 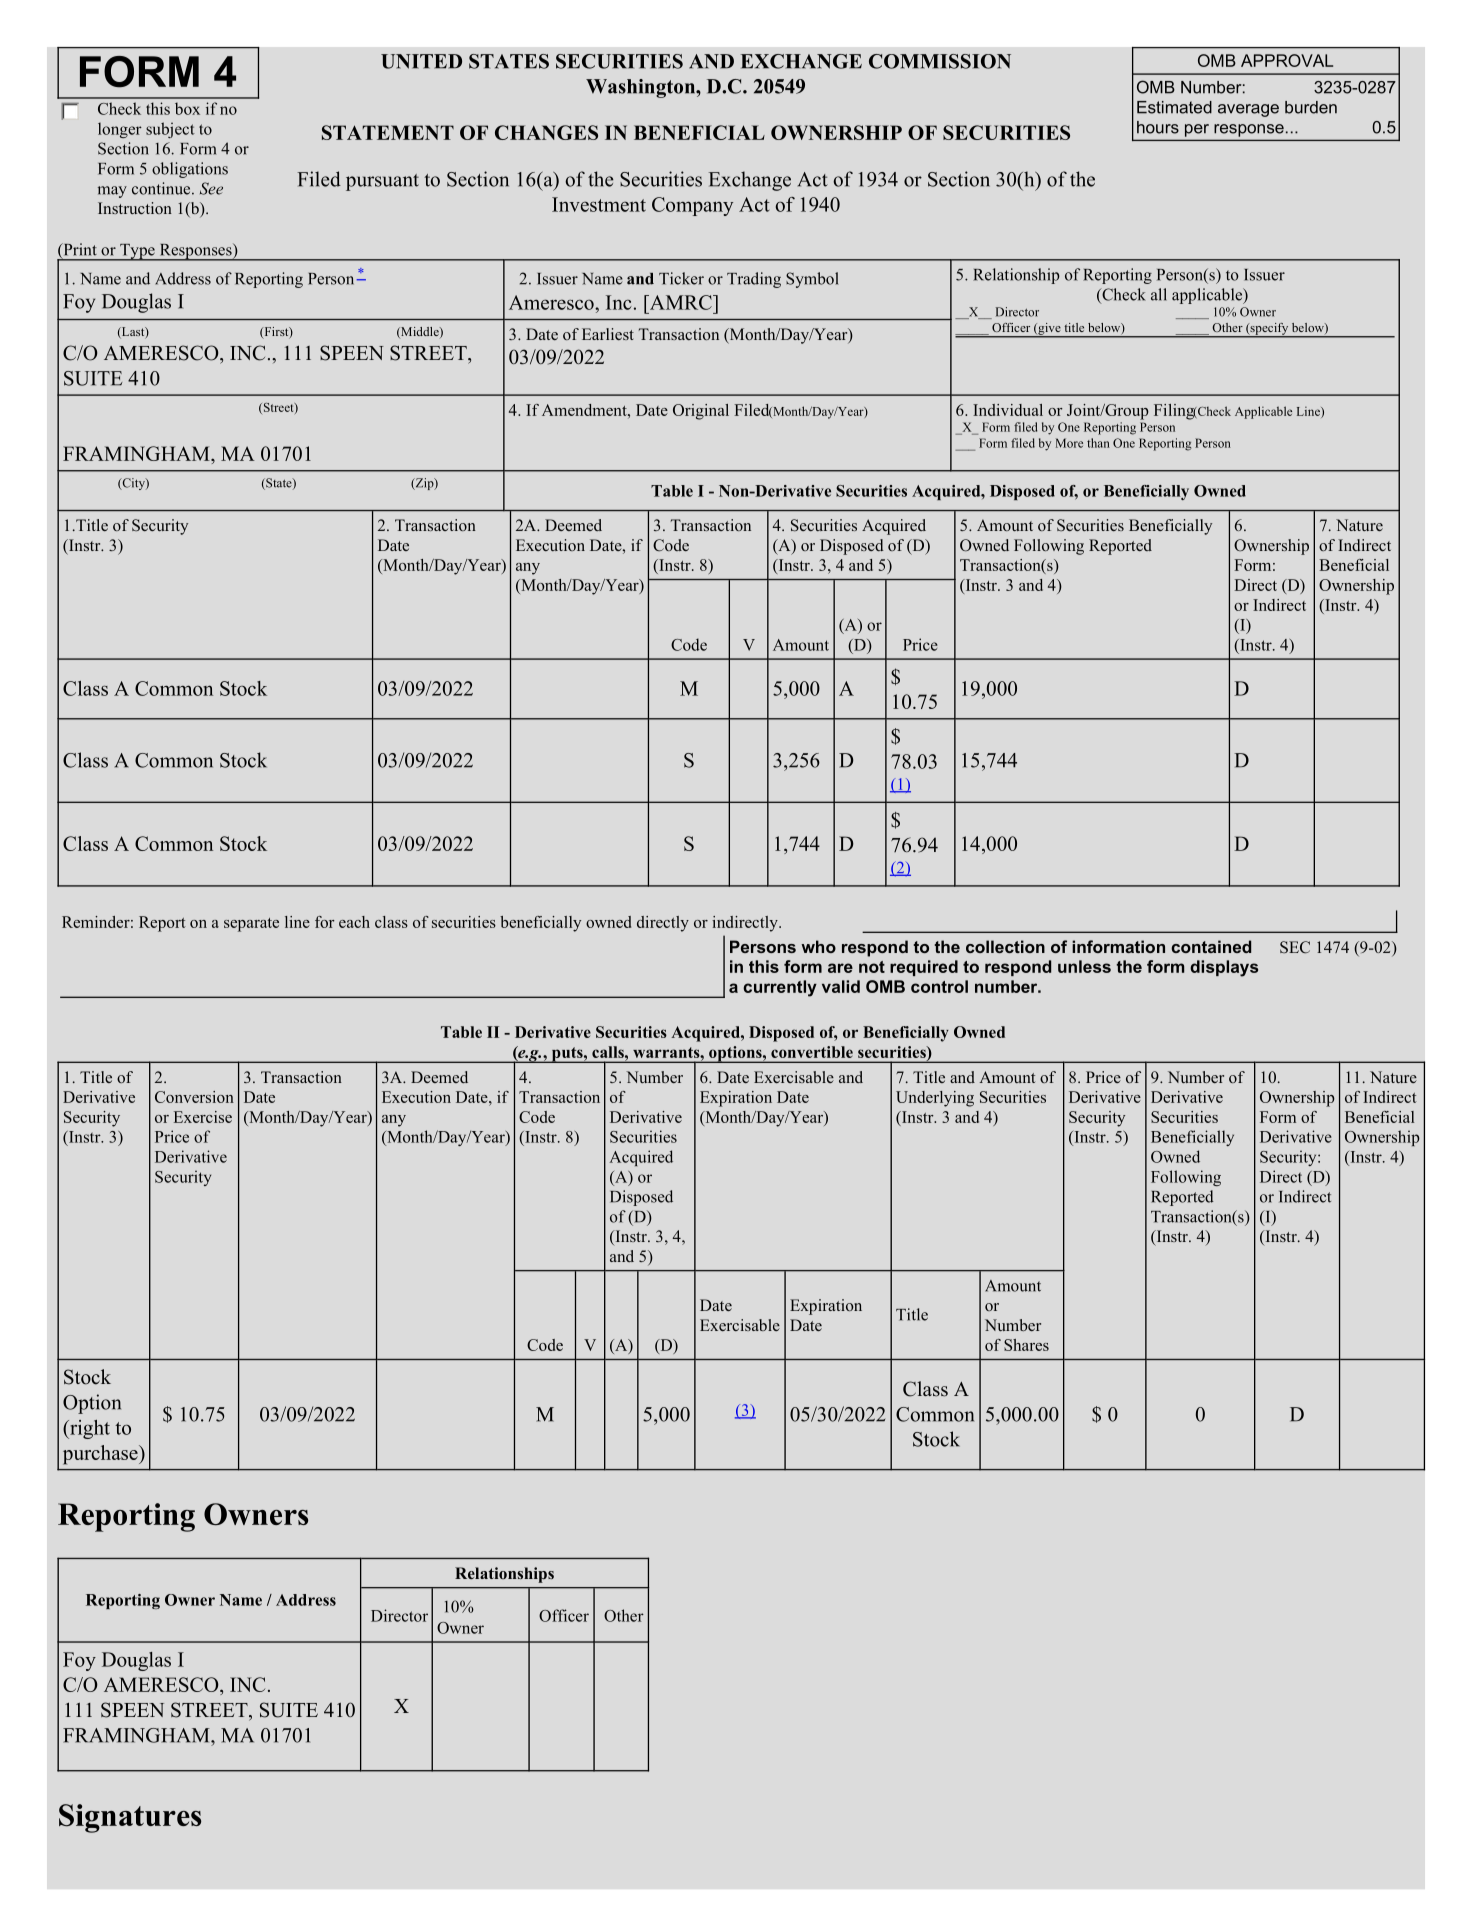 I want to click on right, so click(x=89, y=1429).
